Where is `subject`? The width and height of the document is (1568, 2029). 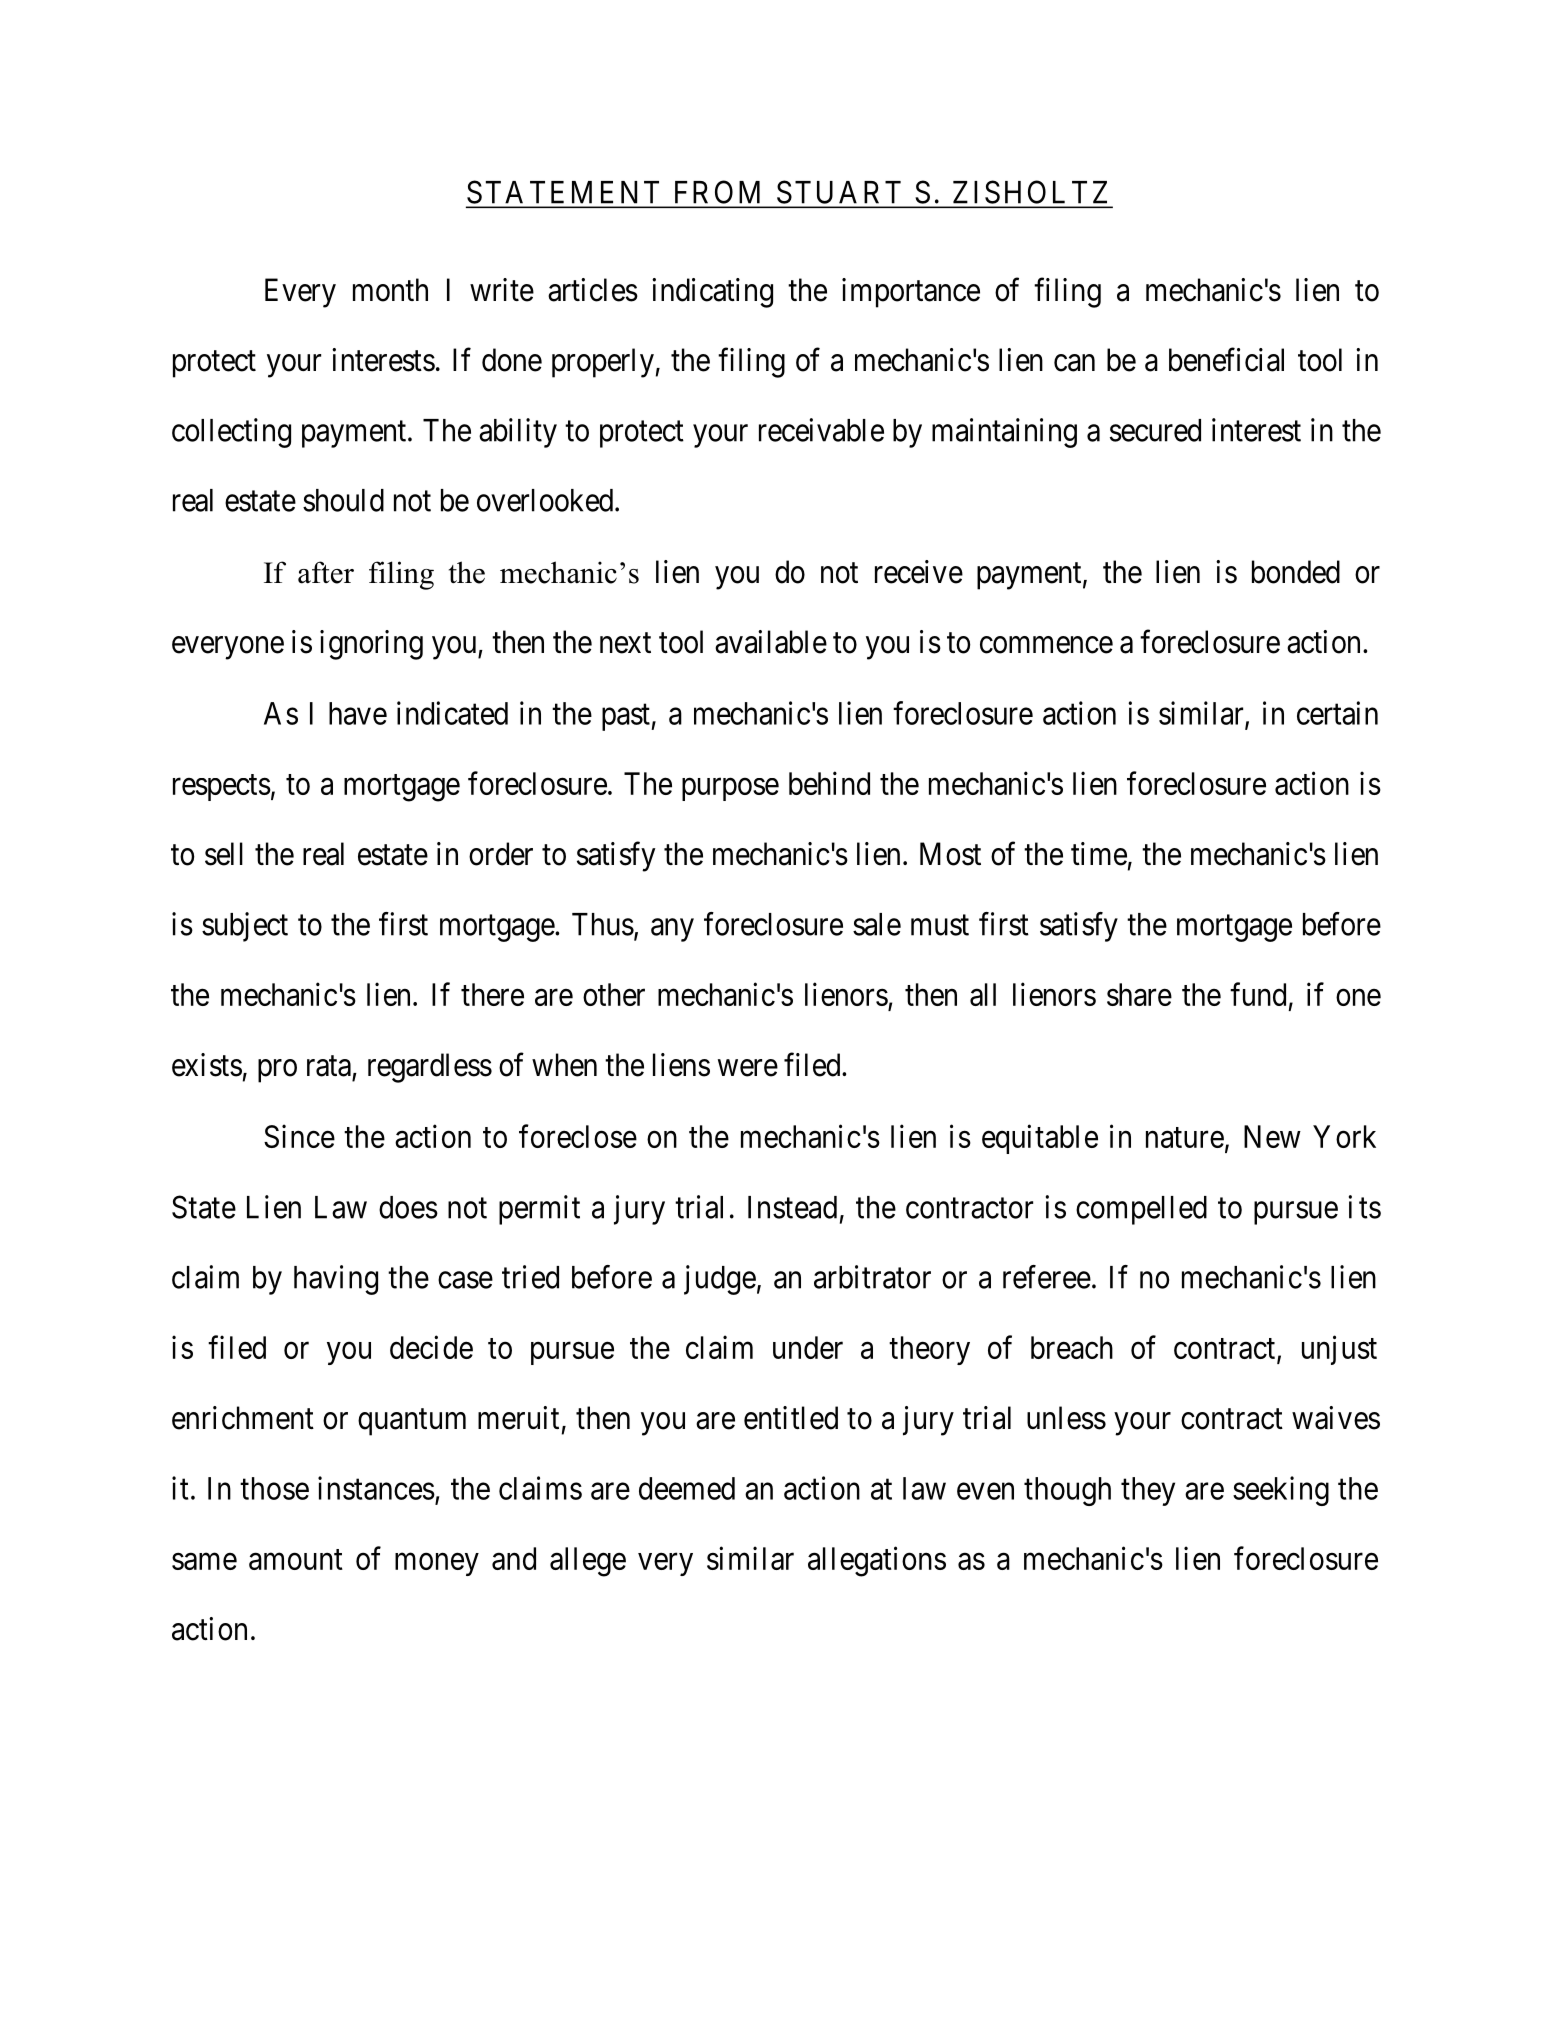 subject is located at coordinates (245, 927).
